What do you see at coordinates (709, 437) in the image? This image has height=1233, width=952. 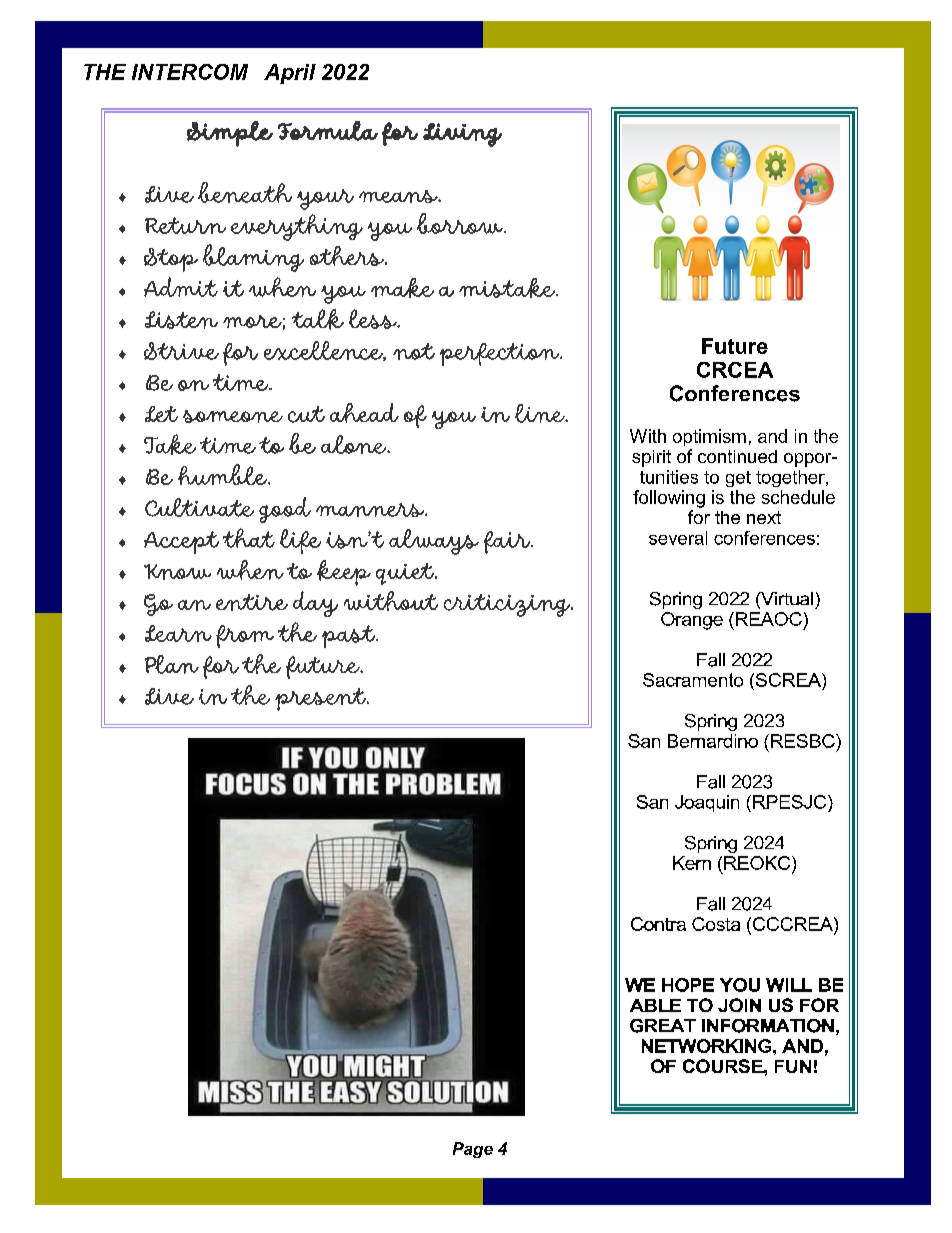 I see `optimism` at bounding box center [709, 437].
